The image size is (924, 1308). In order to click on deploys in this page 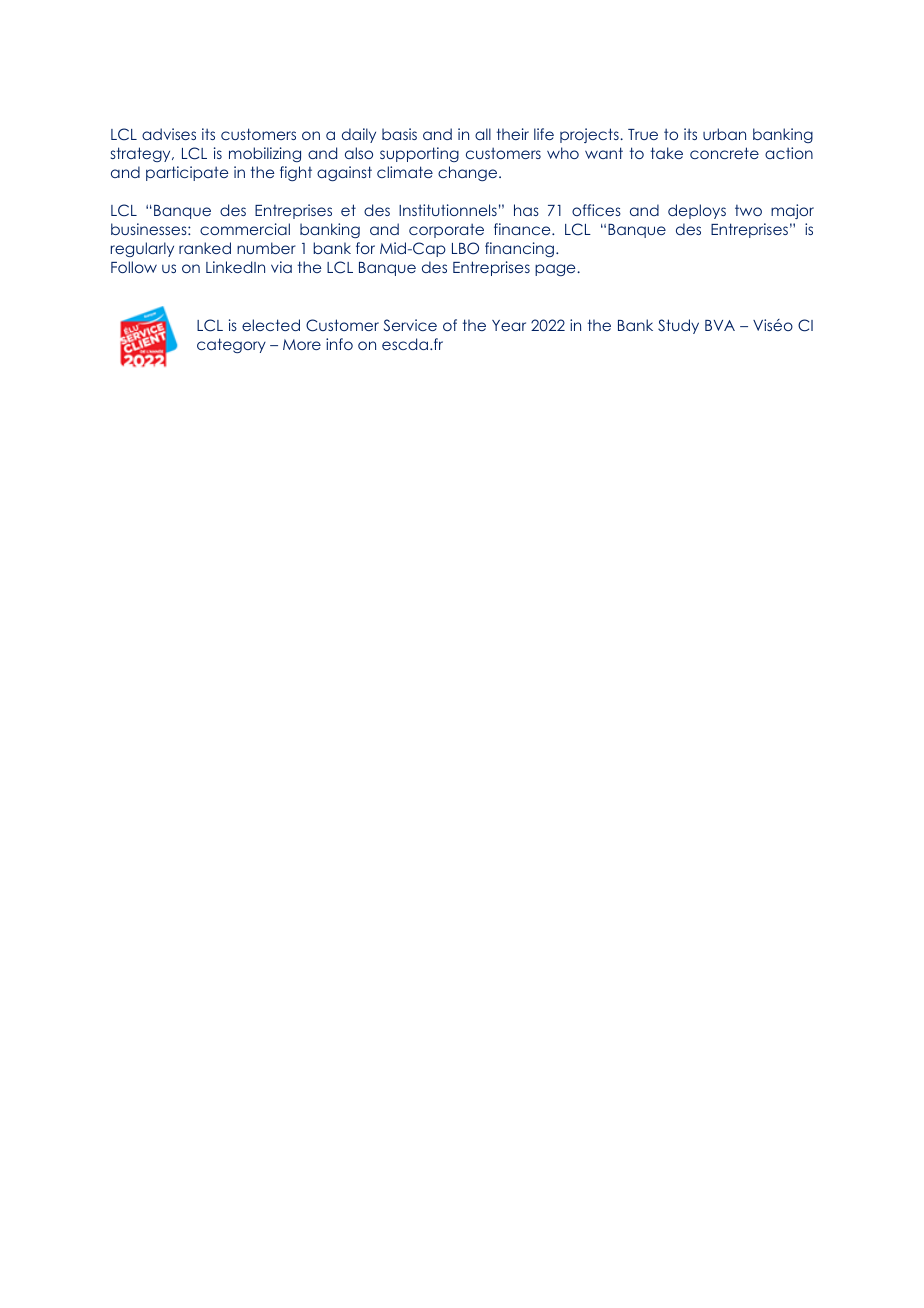, I will do `click(697, 211)`.
